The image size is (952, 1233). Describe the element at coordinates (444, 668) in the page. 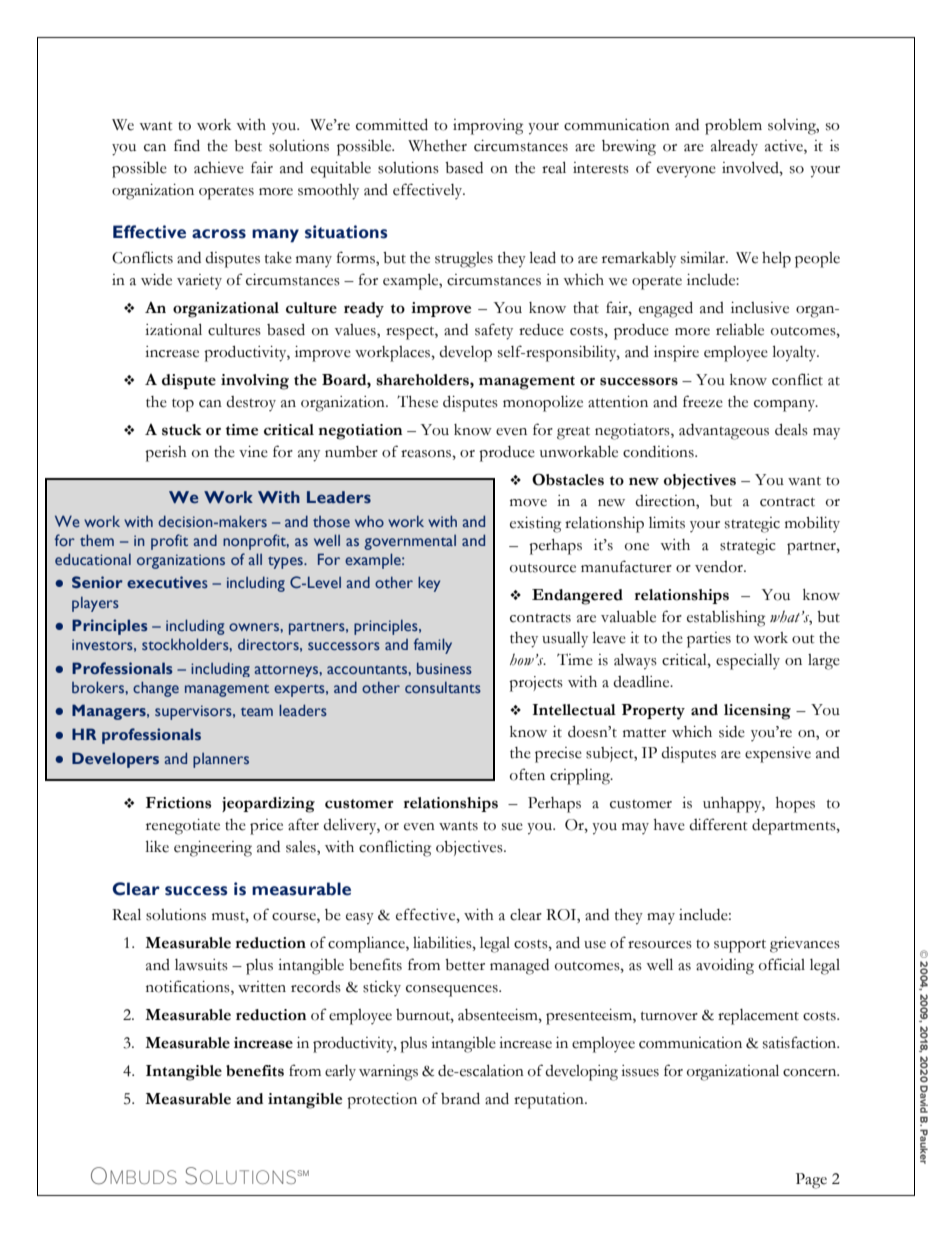

I see `business` at that location.
